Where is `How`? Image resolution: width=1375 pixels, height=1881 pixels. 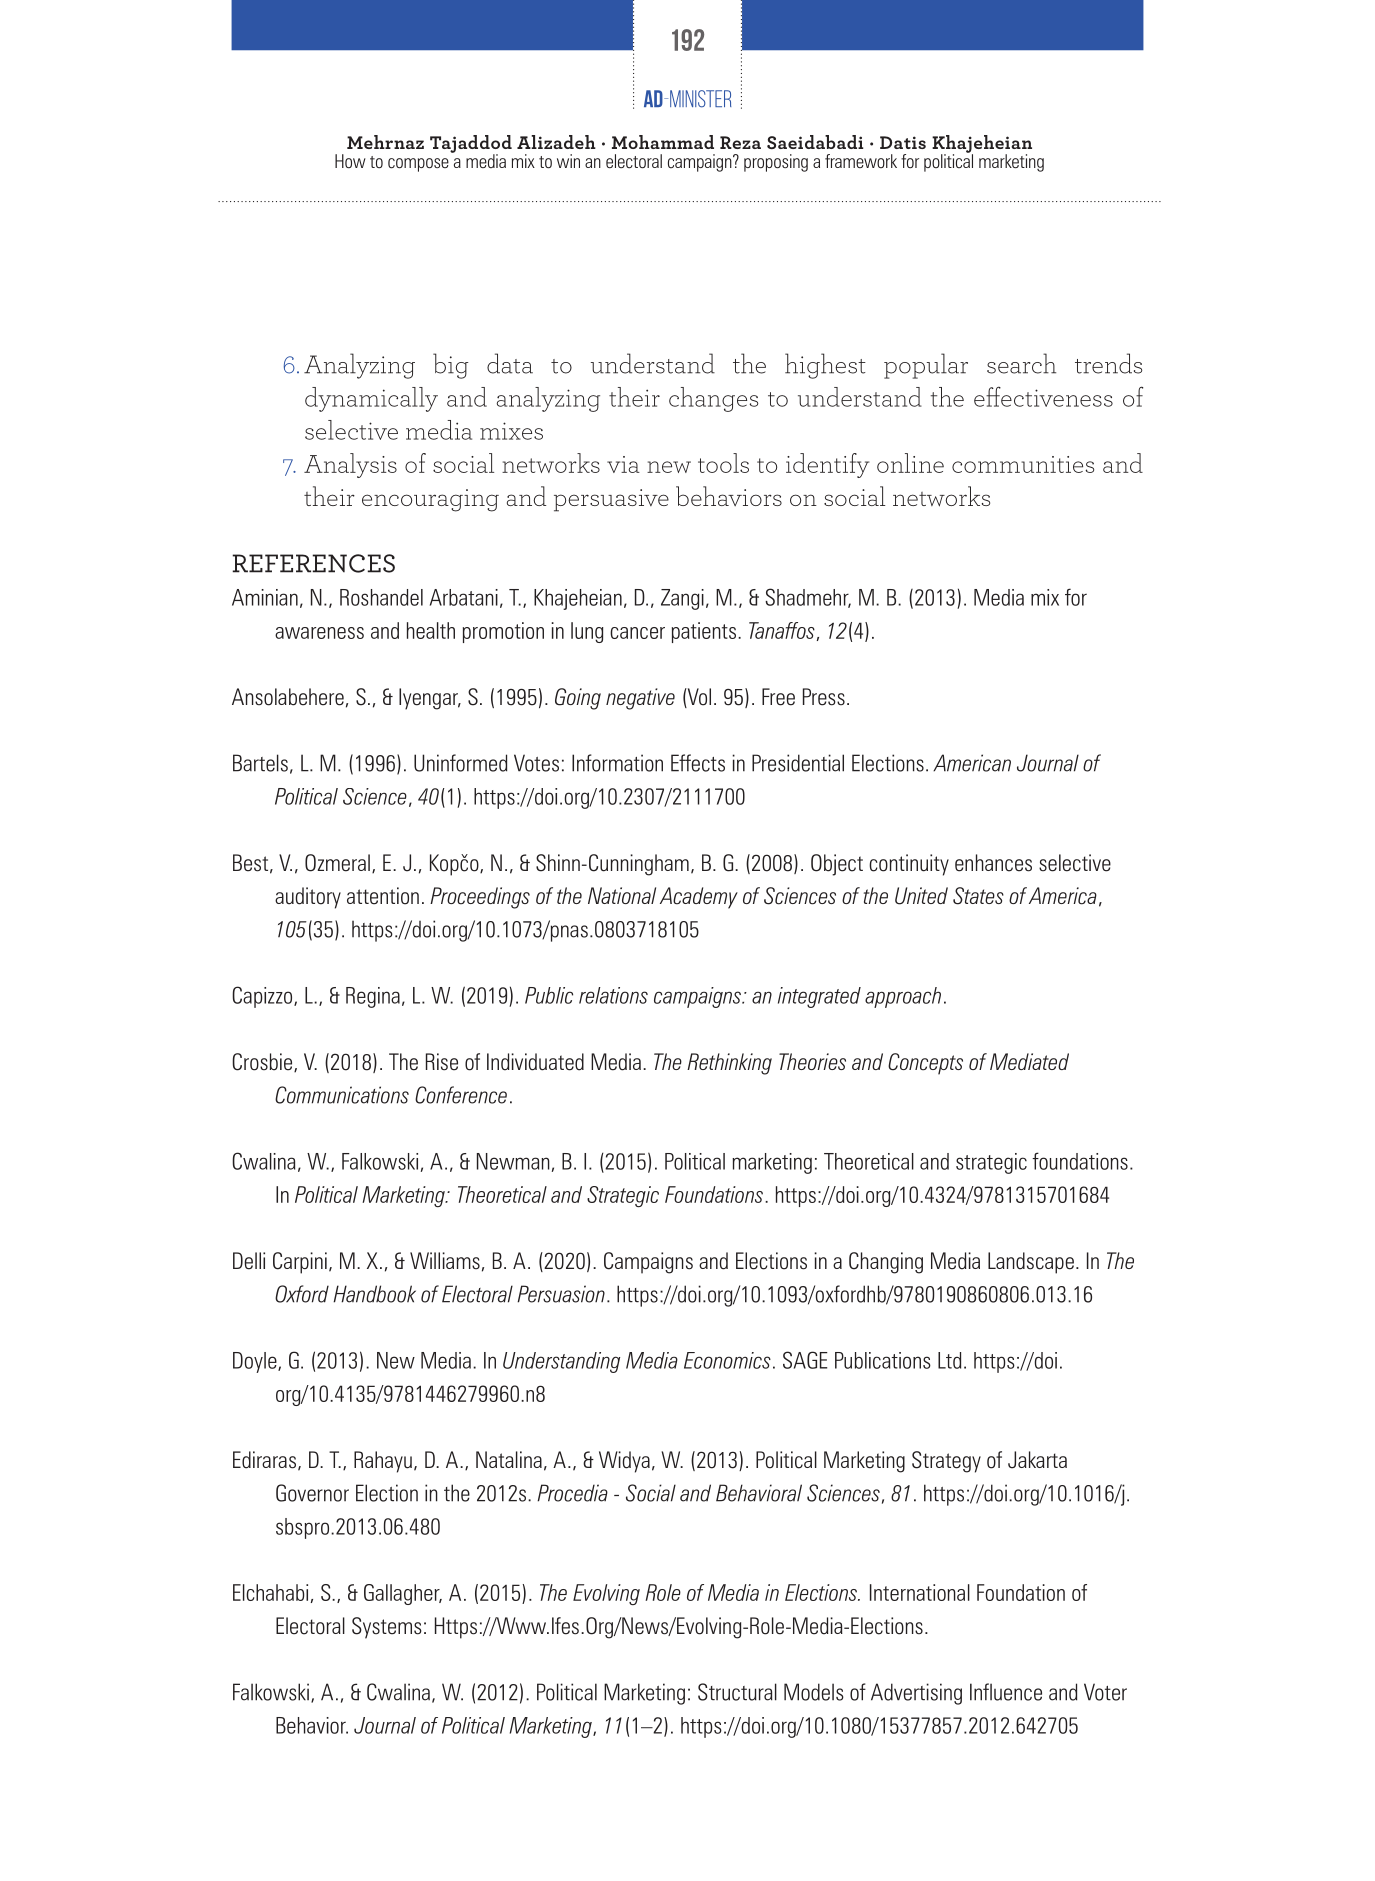 How is located at coordinates (350, 161).
